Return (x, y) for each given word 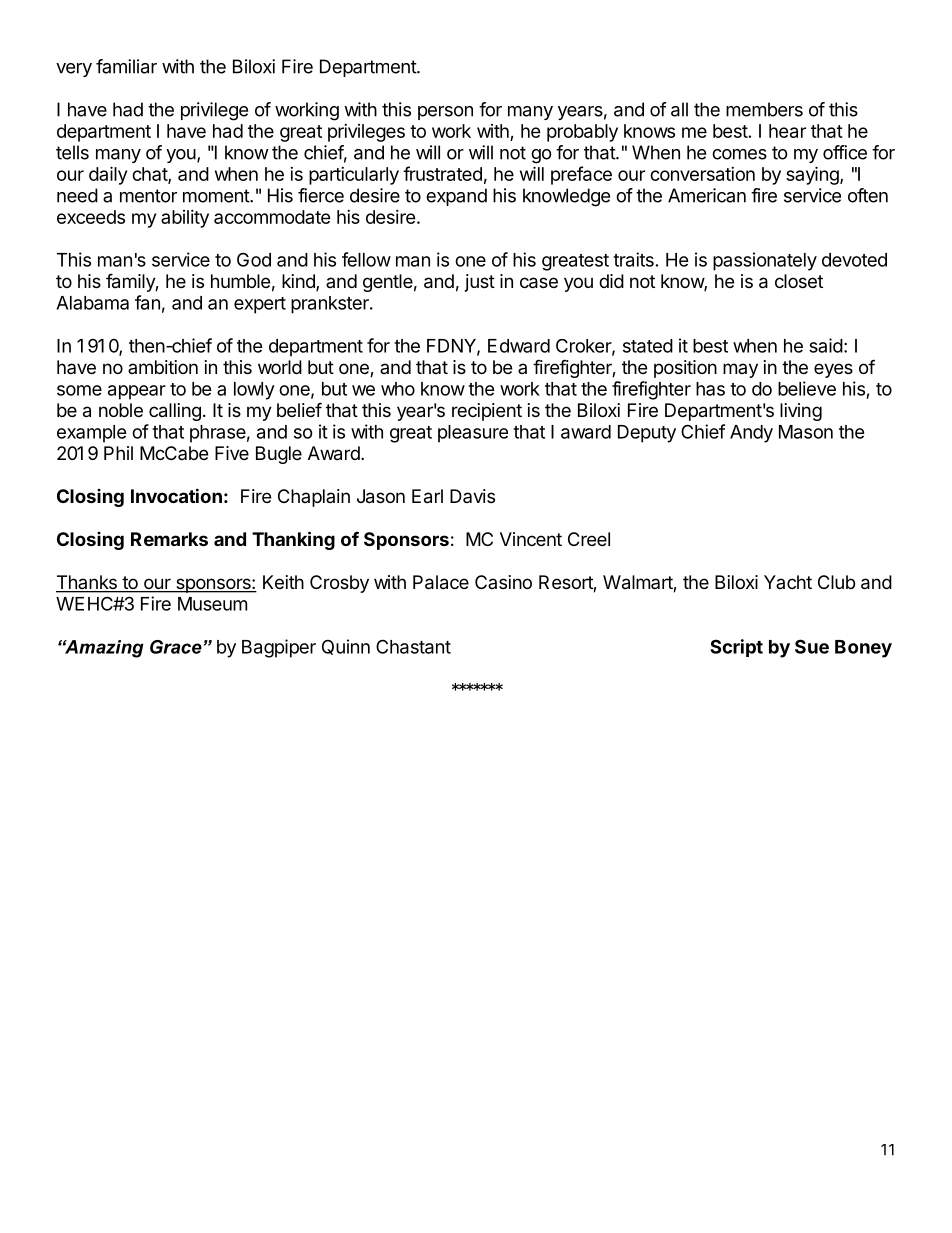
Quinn (346, 647)
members (764, 109)
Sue (812, 646)
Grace (176, 647)
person (445, 113)
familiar (126, 66)
